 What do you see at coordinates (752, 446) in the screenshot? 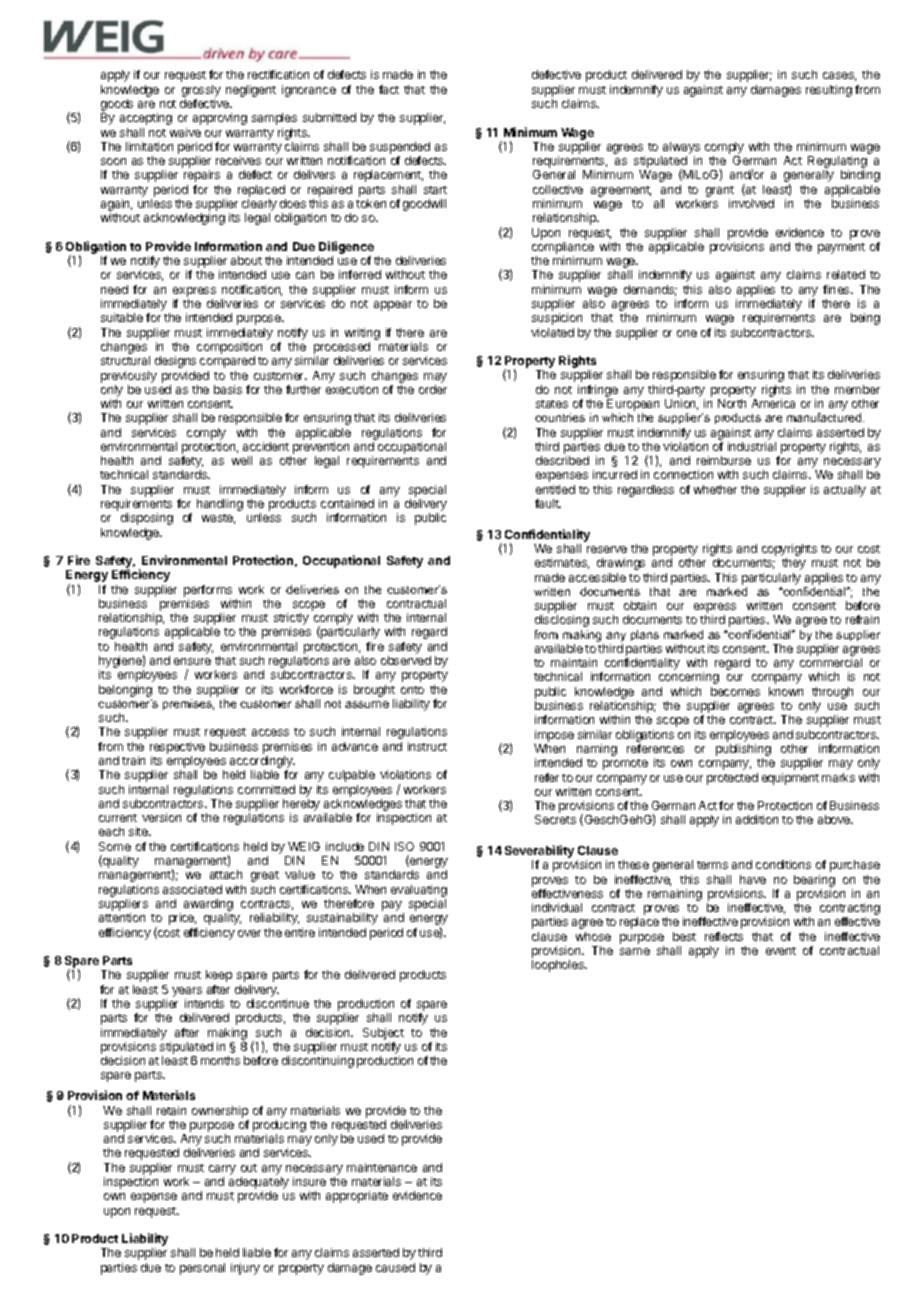
I see `industrial` at bounding box center [752, 446].
